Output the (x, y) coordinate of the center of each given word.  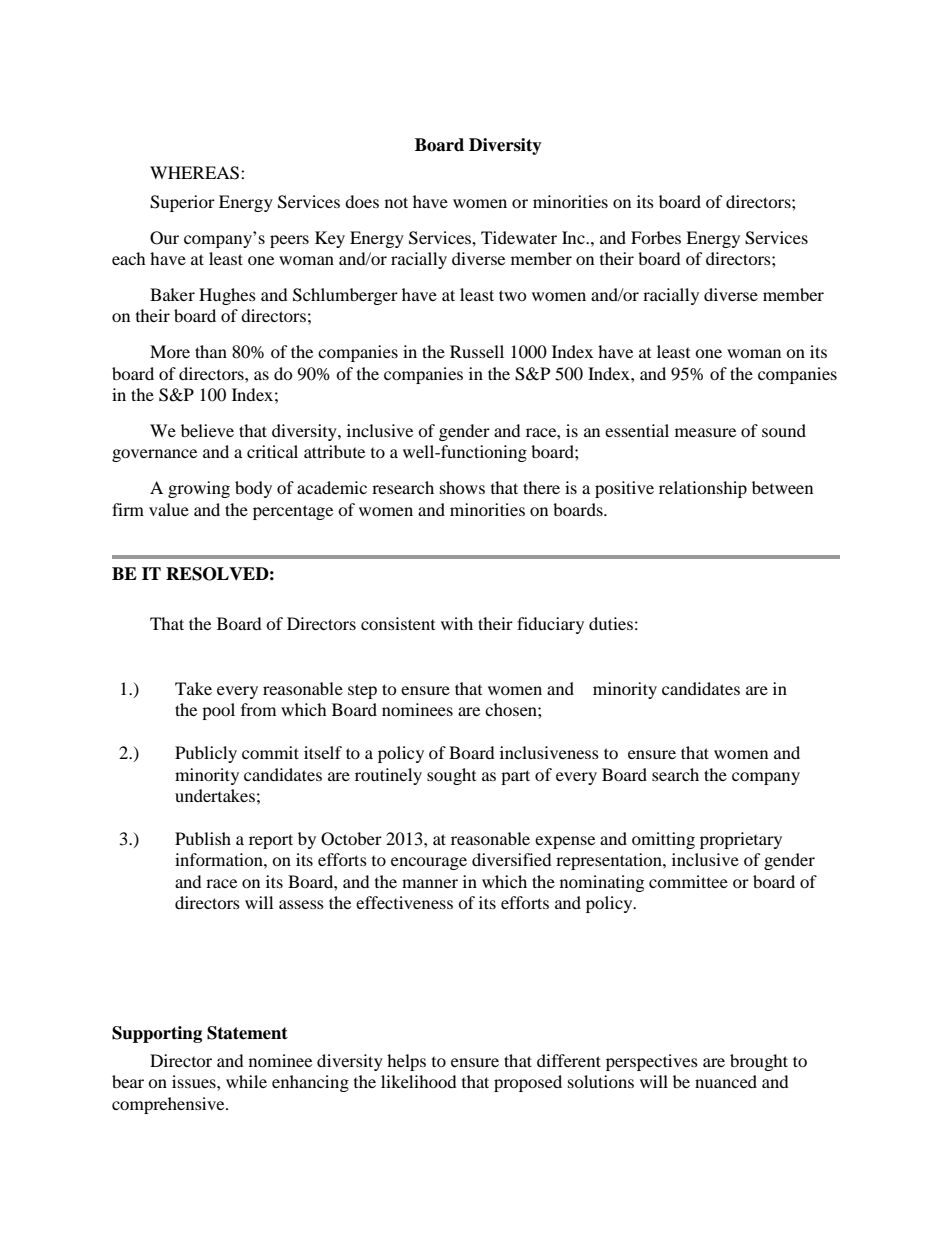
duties (611, 623)
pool (218, 711)
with (457, 623)
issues (195, 1081)
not (396, 202)
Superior (182, 203)
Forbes (656, 237)
